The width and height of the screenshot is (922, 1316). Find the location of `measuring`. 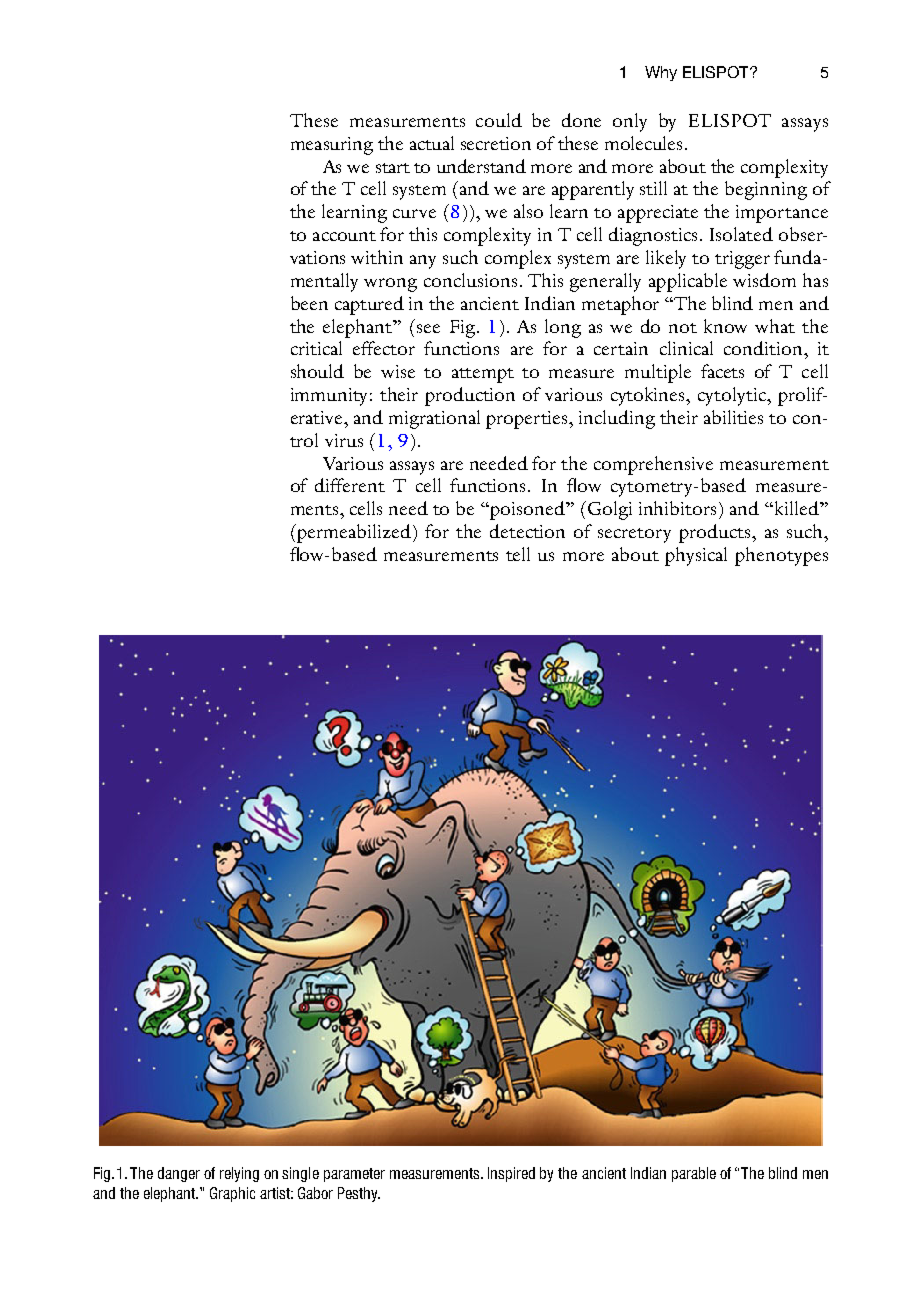

measuring is located at coordinates (332, 146).
